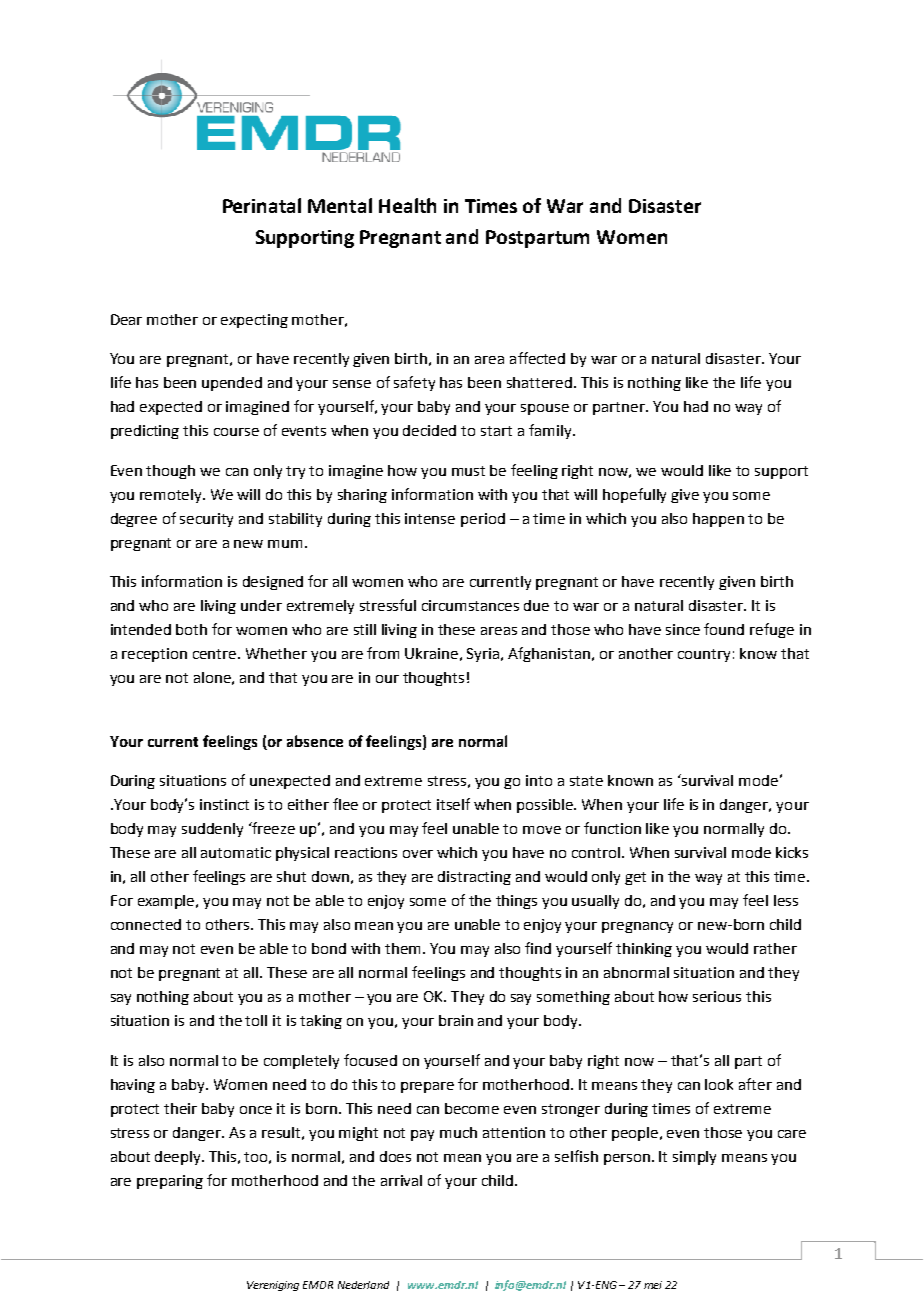  What do you see at coordinates (792, 852) in the screenshot?
I see `kicks` at bounding box center [792, 852].
